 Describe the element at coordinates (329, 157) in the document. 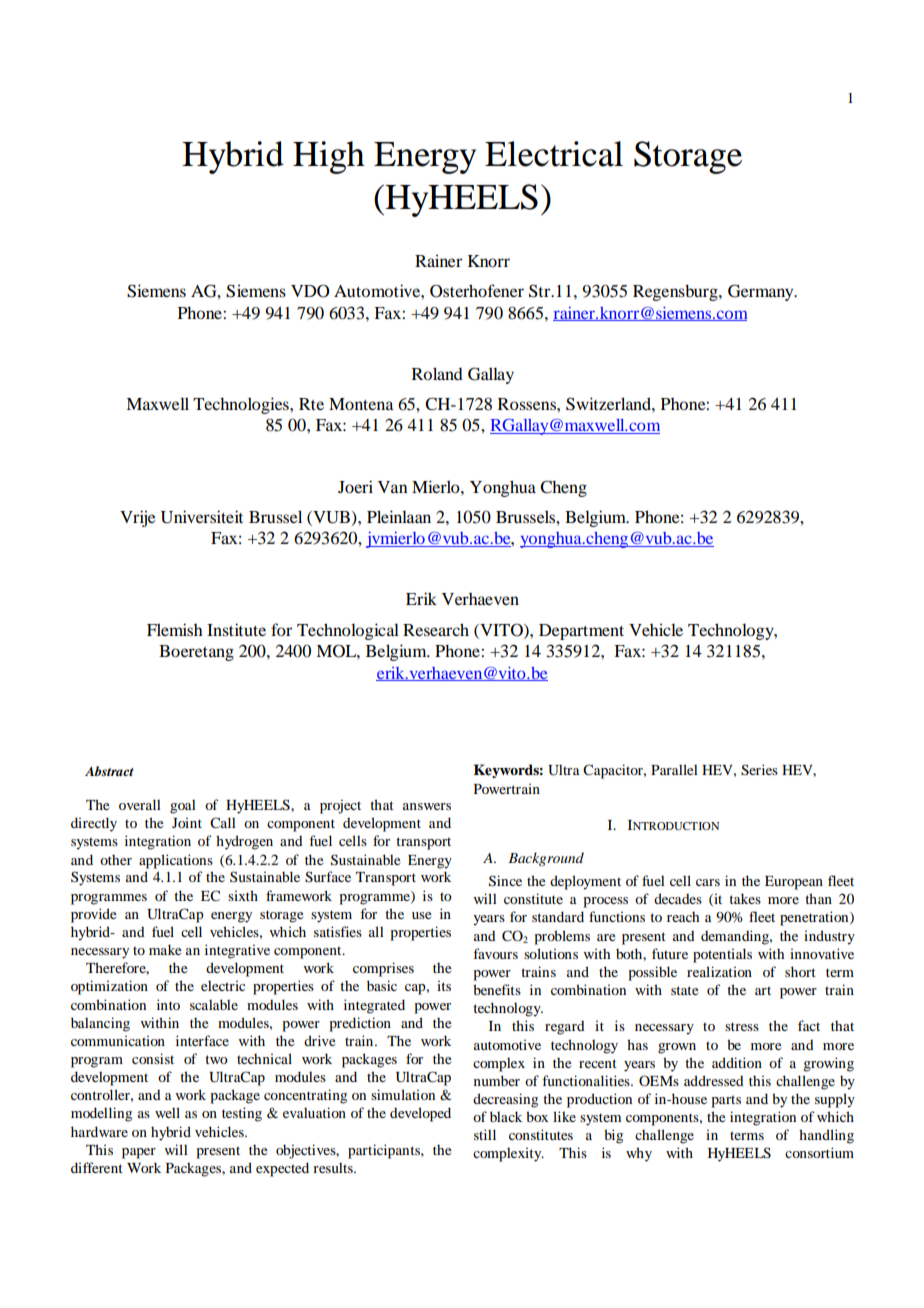

I see `High` at that location.
